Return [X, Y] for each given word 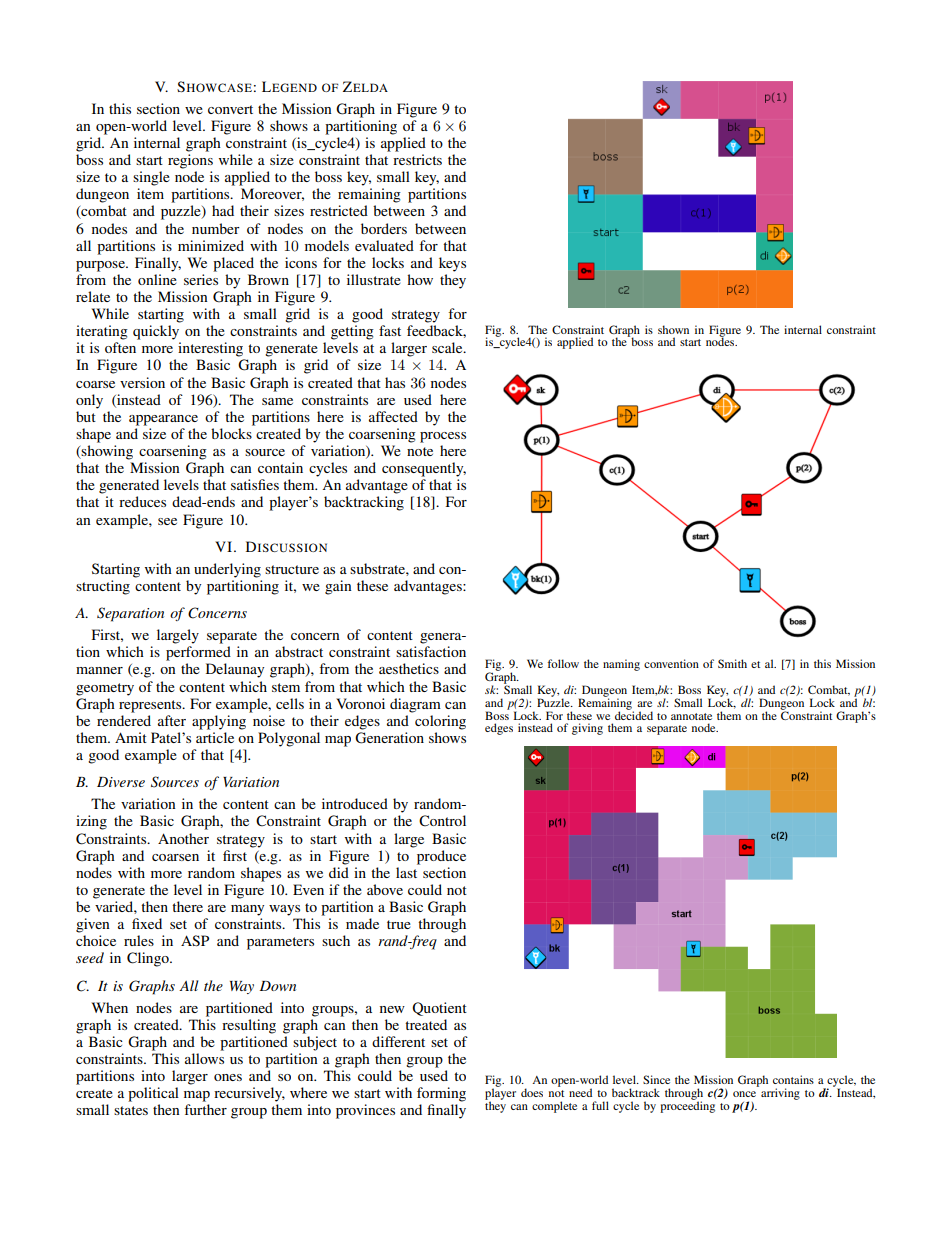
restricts [417, 159]
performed [198, 653]
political [153, 1094]
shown [673, 329]
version [142, 382]
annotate [691, 716]
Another [183, 838]
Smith [732, 663]
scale [448, 347]
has [395, 382]
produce [441, 857]
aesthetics [409, 668]
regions [190, 161]
